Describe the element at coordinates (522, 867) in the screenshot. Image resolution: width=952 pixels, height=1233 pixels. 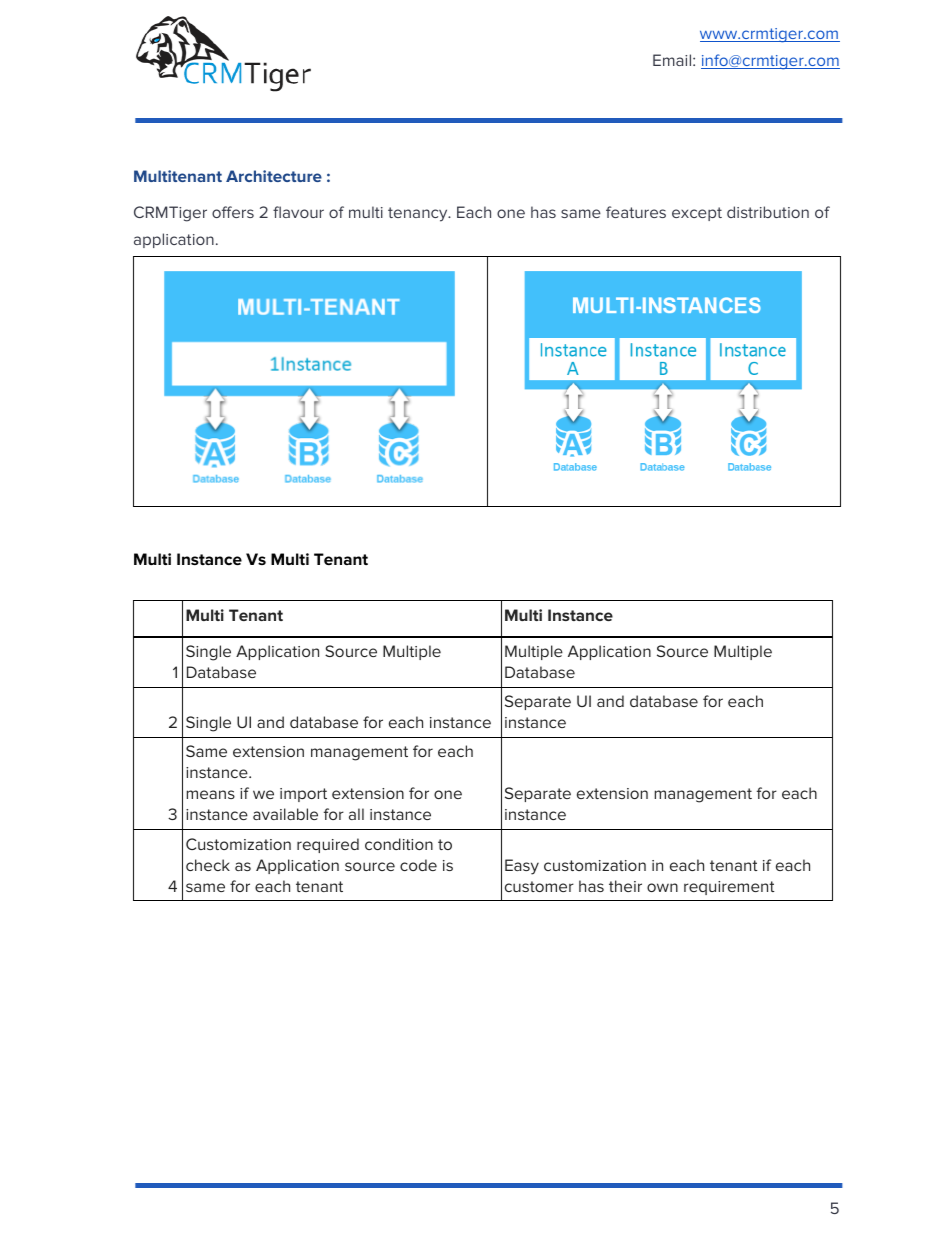
I see `Easy` at that location.
